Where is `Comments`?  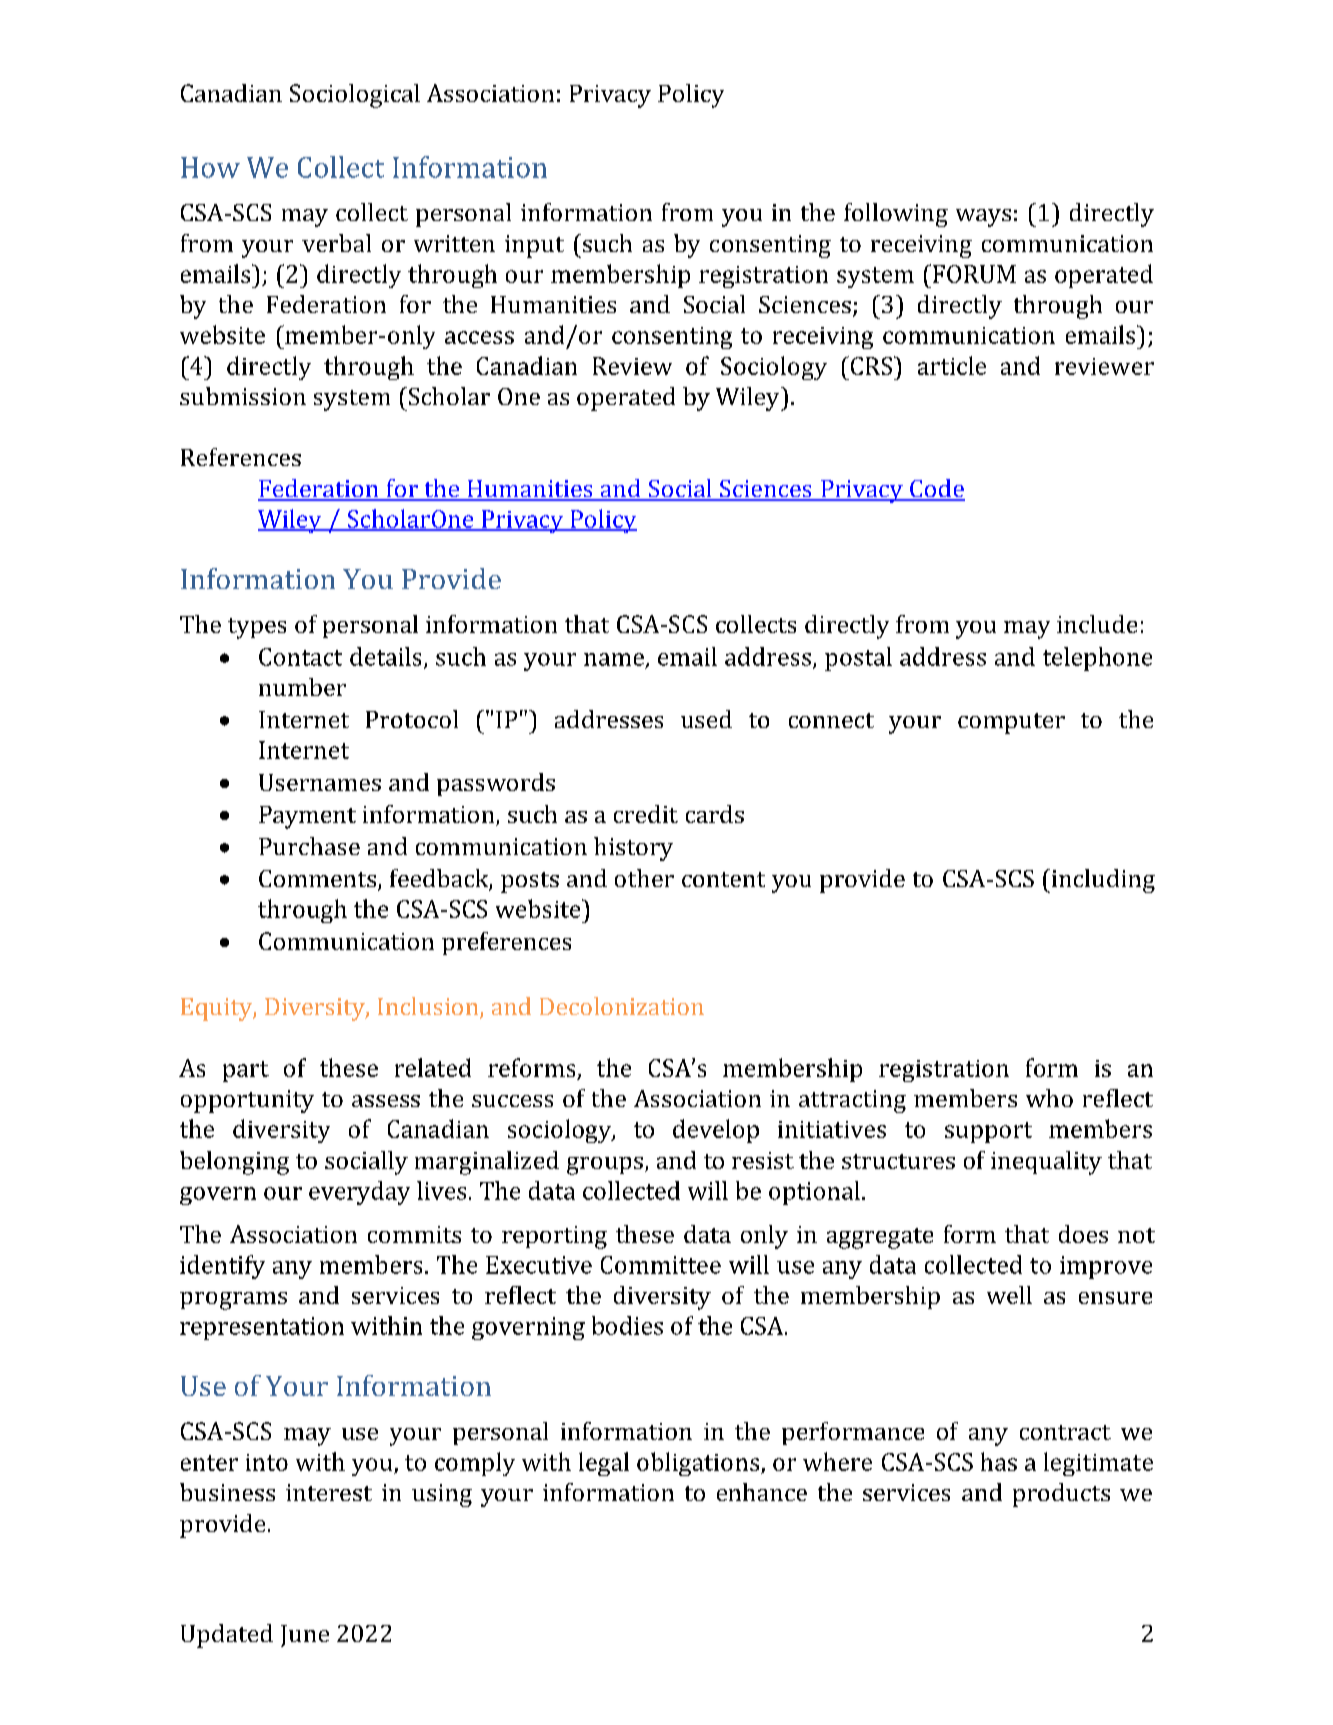
Comments is located at coordinates (317, 878).
